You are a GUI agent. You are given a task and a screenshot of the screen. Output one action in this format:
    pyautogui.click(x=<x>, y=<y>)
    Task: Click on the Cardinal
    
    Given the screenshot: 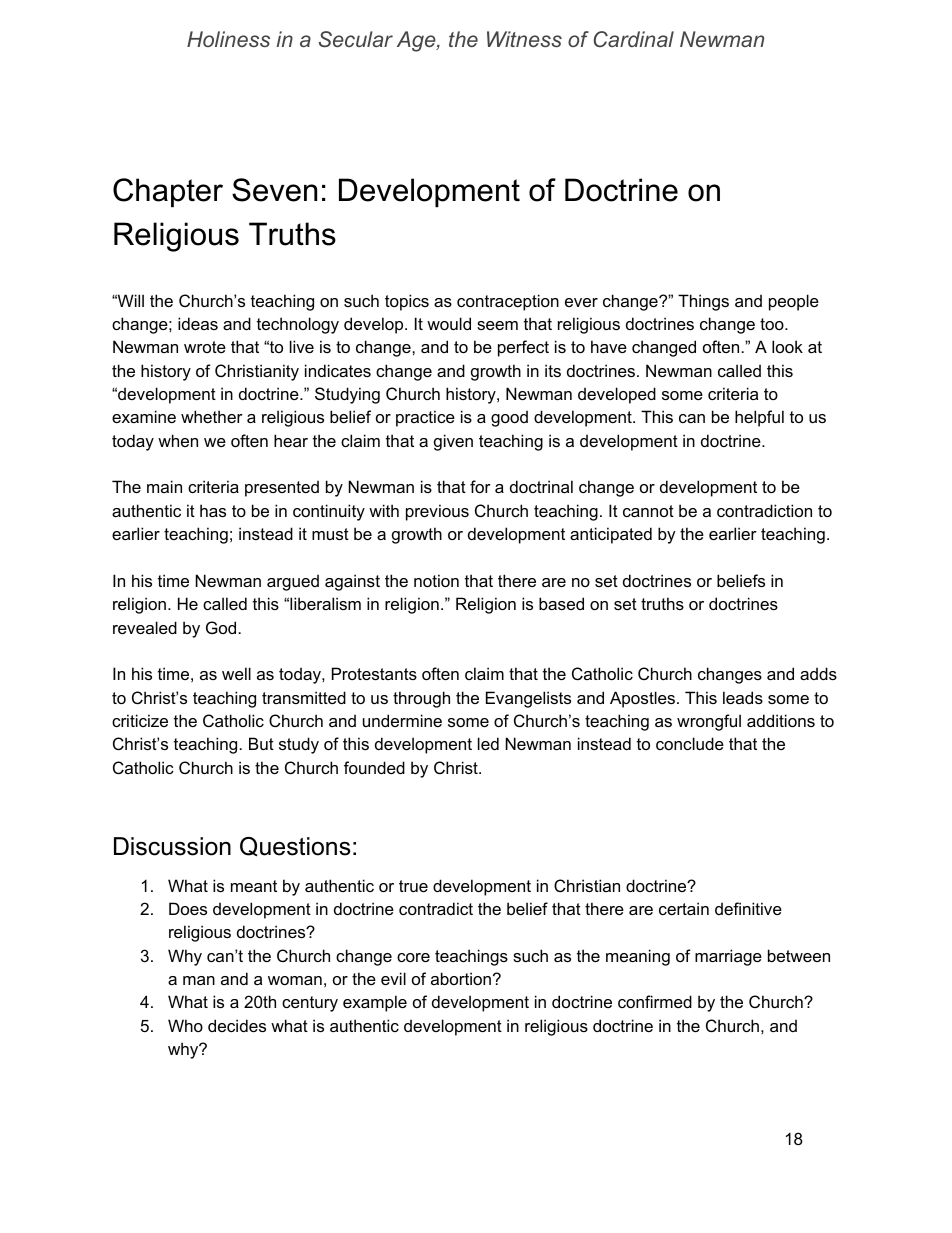 What is the action you would take?
    pyautogui.click(x=634, y=39)
